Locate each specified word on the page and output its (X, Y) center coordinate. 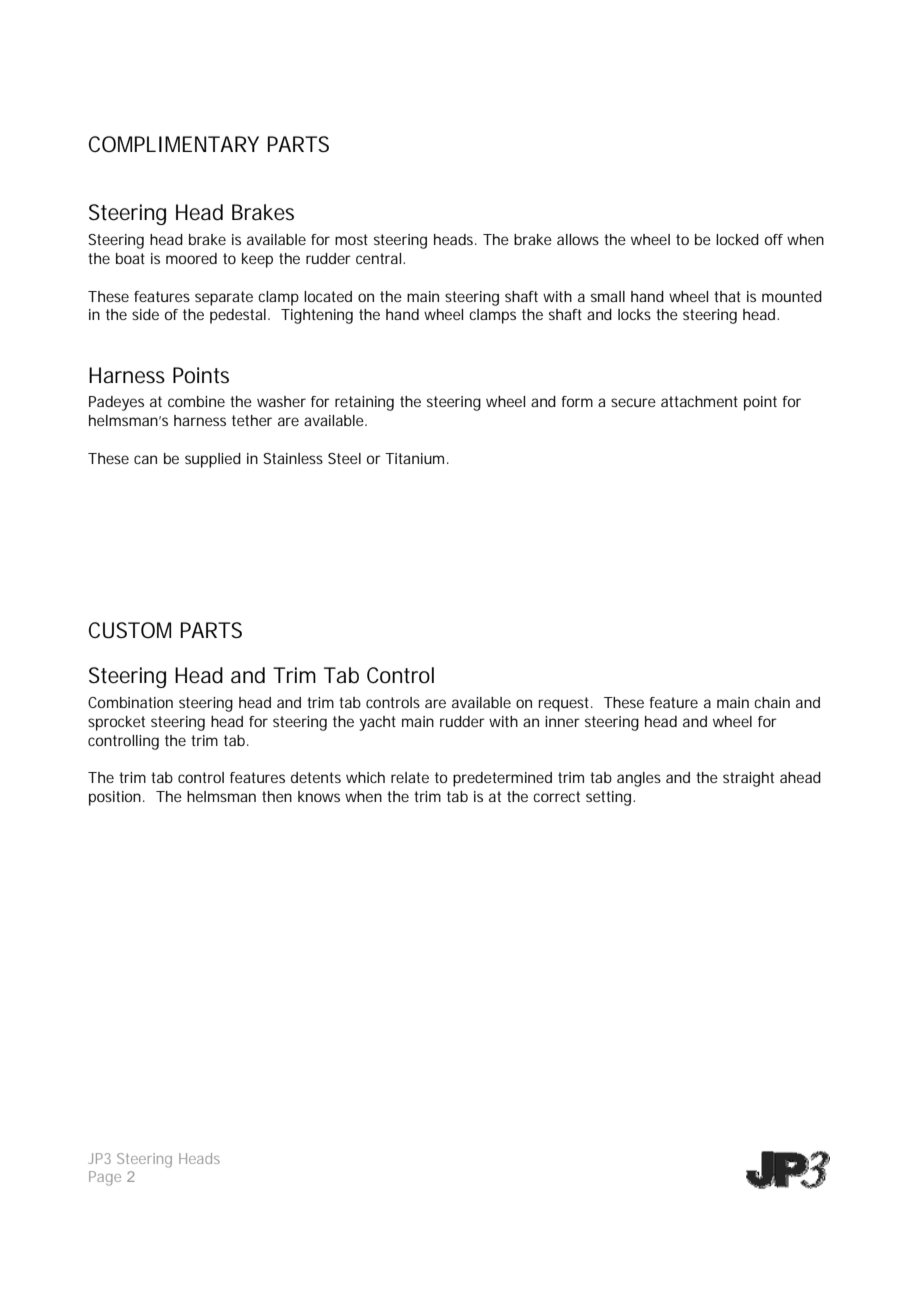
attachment (699, 401)
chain (772, 702)
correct (556, 796)
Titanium (414, 458)
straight (748, 779)
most (351, 239)
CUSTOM (130, 630)
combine (196, 401)
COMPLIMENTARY (174, 144)
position (115, 798)
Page (105, 1178)
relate (410, 777)
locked (737, 239)
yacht (378, 723)
